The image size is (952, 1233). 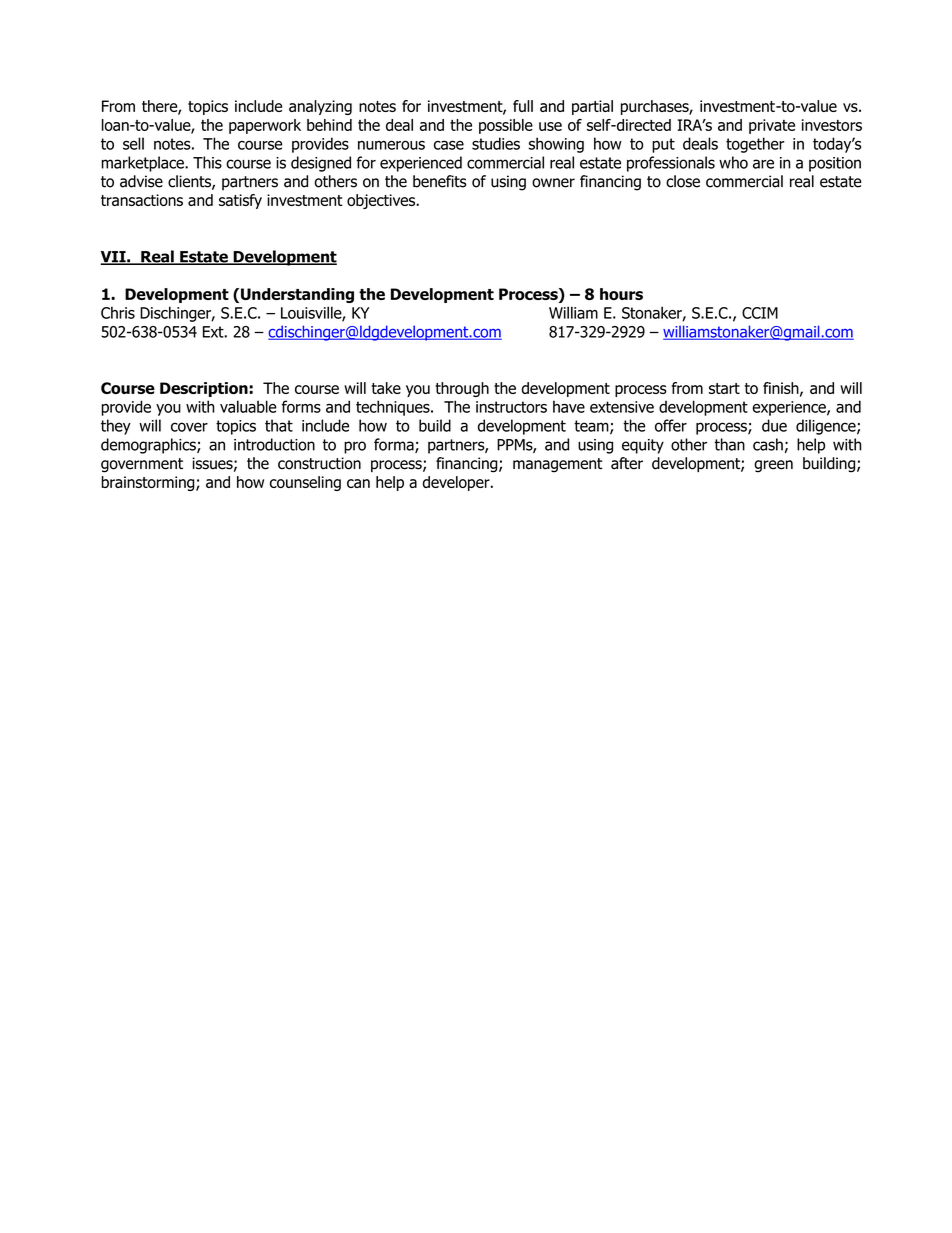 I want to click on start, so click(x=724, y=388).
